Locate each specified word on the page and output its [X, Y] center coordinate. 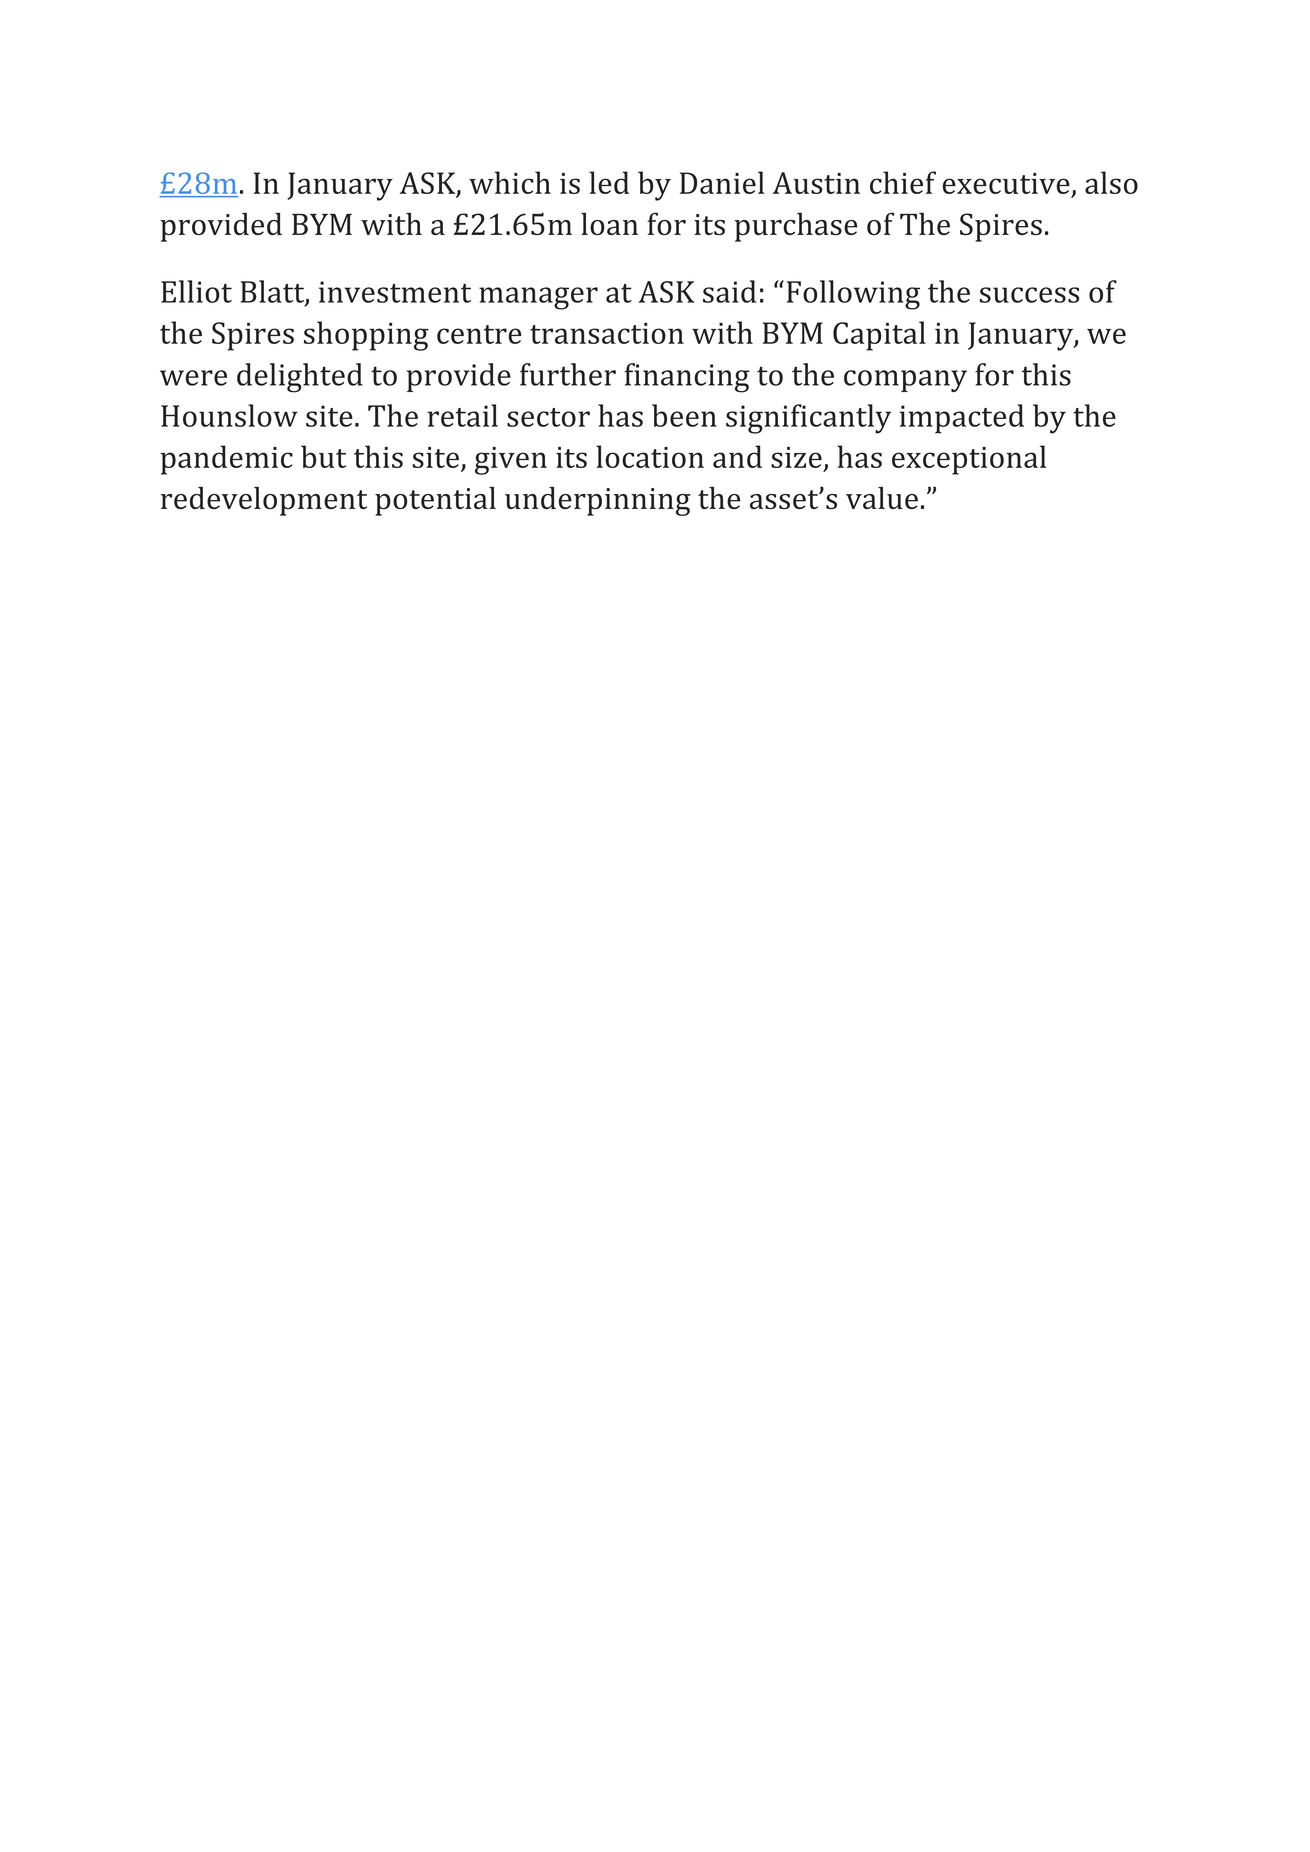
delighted [300, 378]
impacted [961, 419]
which [510, 182]
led [609, 182]
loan [609, 224]
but [323, 456]
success [1029, 295]
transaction [607, 333]
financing [687, 378]
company [905, 381]
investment [395, 292]
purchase [796, 227]
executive [1006, 183]
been [684, 415]
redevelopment [264, 501]
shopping [366, 336]
